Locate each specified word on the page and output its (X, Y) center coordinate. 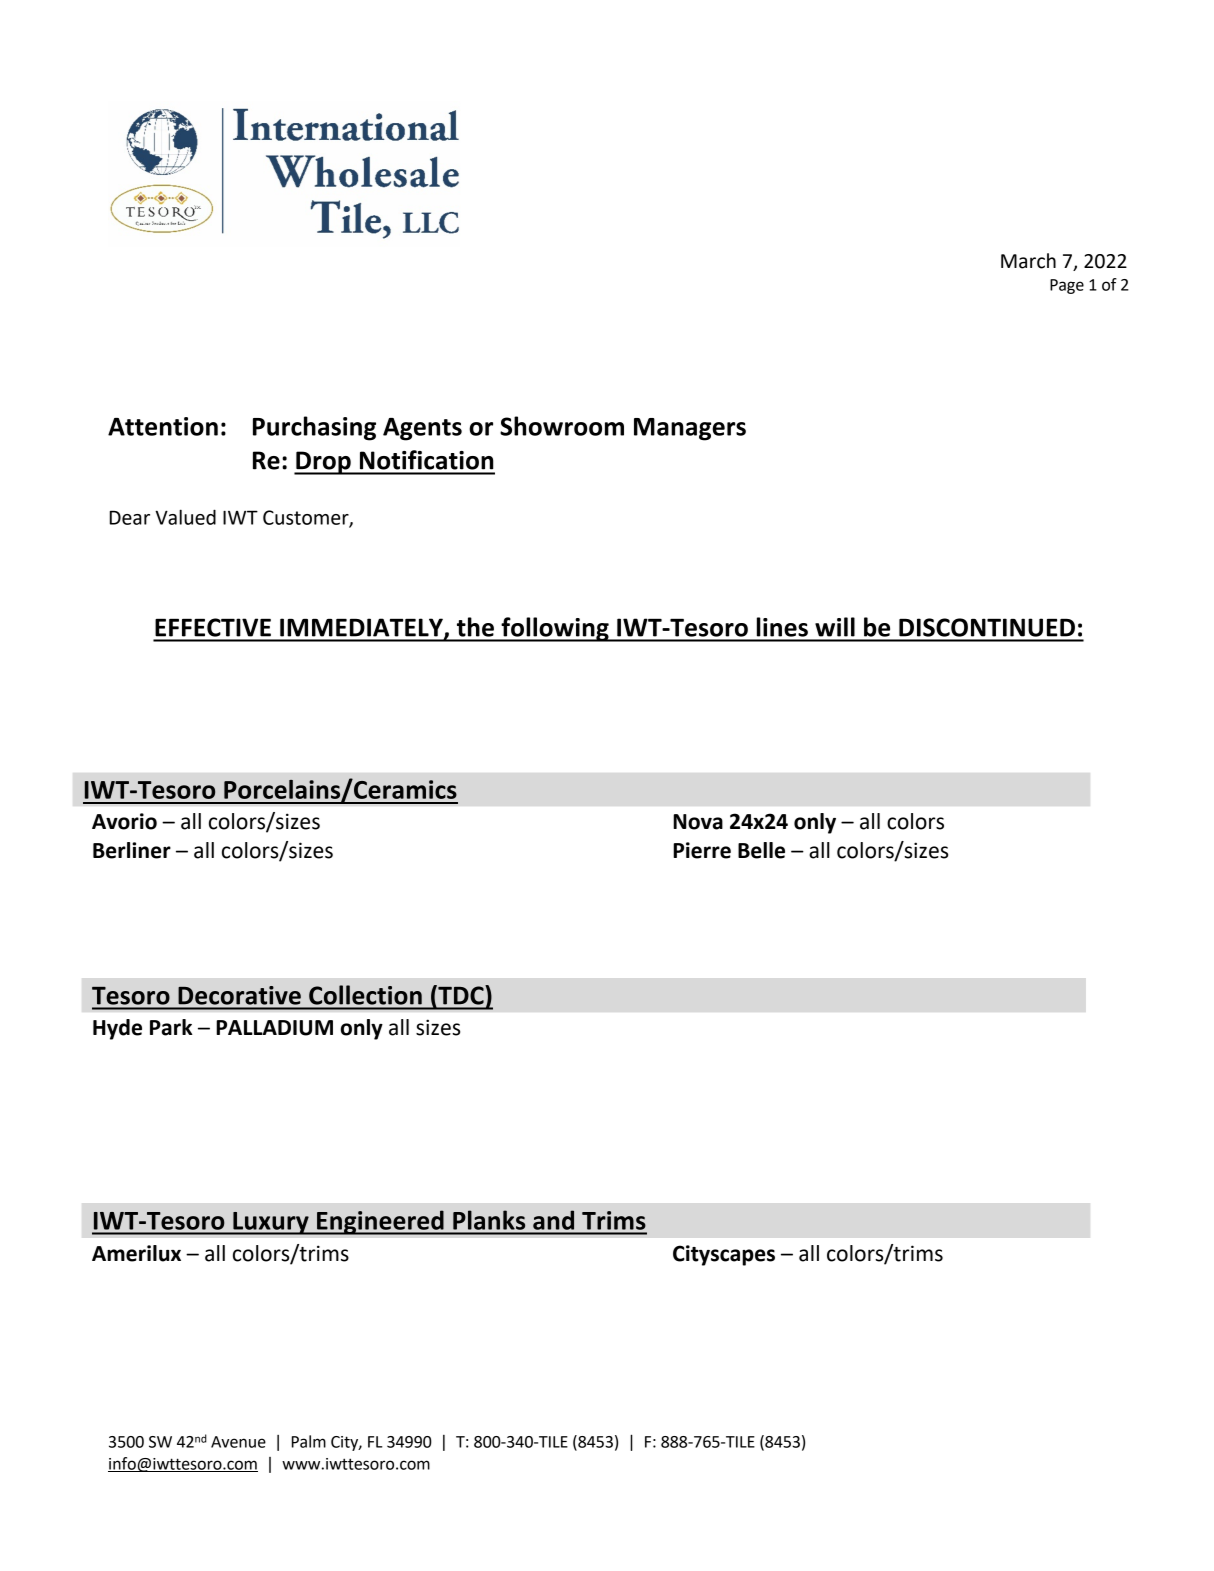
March (1028, 261)
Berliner (132, 850)
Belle (761, 850)
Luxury (271, 1223)
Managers (690, 429)
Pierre (702, 850)
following (555, 629)
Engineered (380, 1222)
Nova (698, 822)
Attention (163, 426)
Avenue (238, 1442)
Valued (185, 517)
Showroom (562, 426)
